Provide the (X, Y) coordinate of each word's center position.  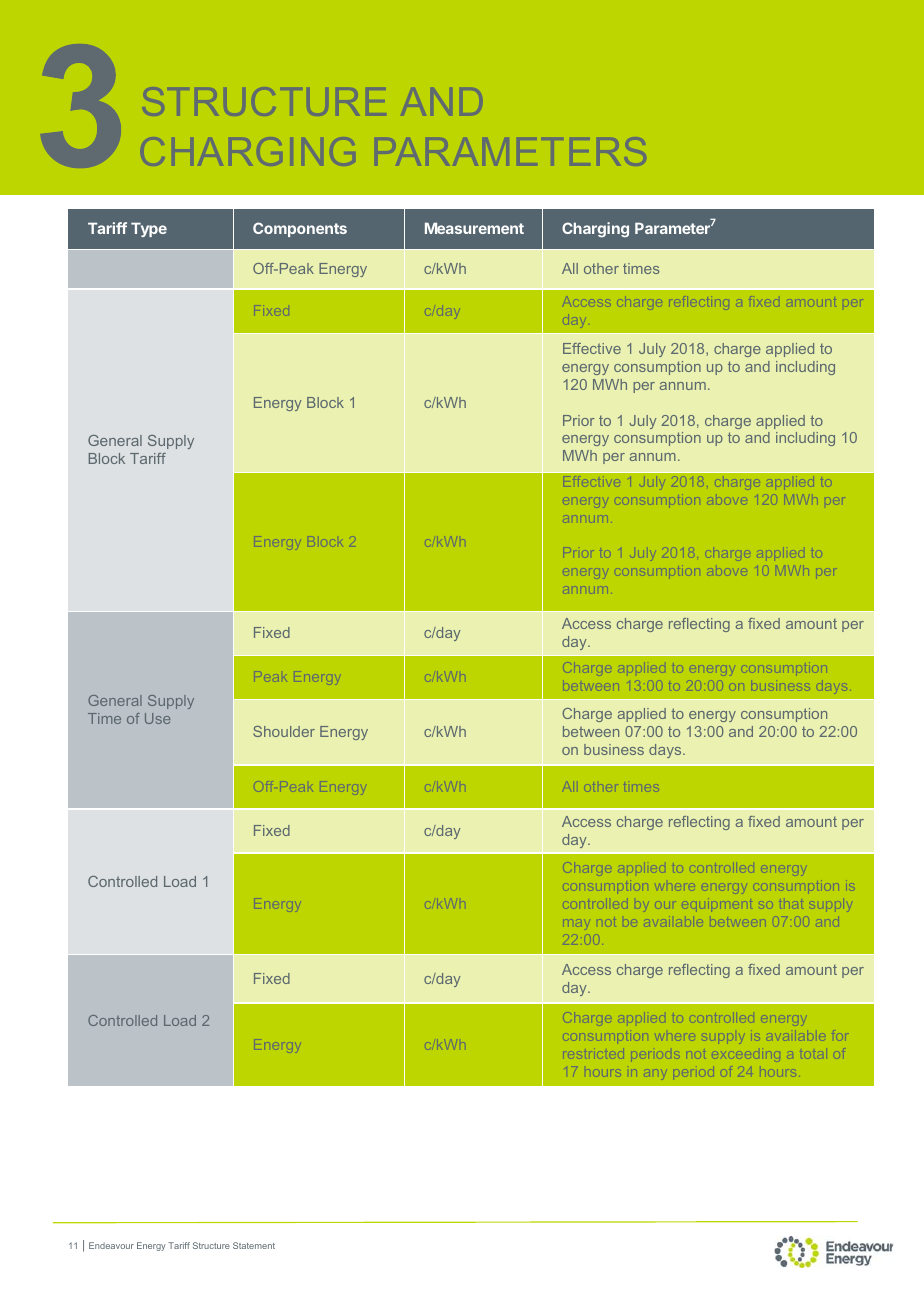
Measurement (474, 228)
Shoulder (284, 731)
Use (157, 718)
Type (149, 229)
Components (300, 229)
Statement (254, 1245)
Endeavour (111, 1245)
